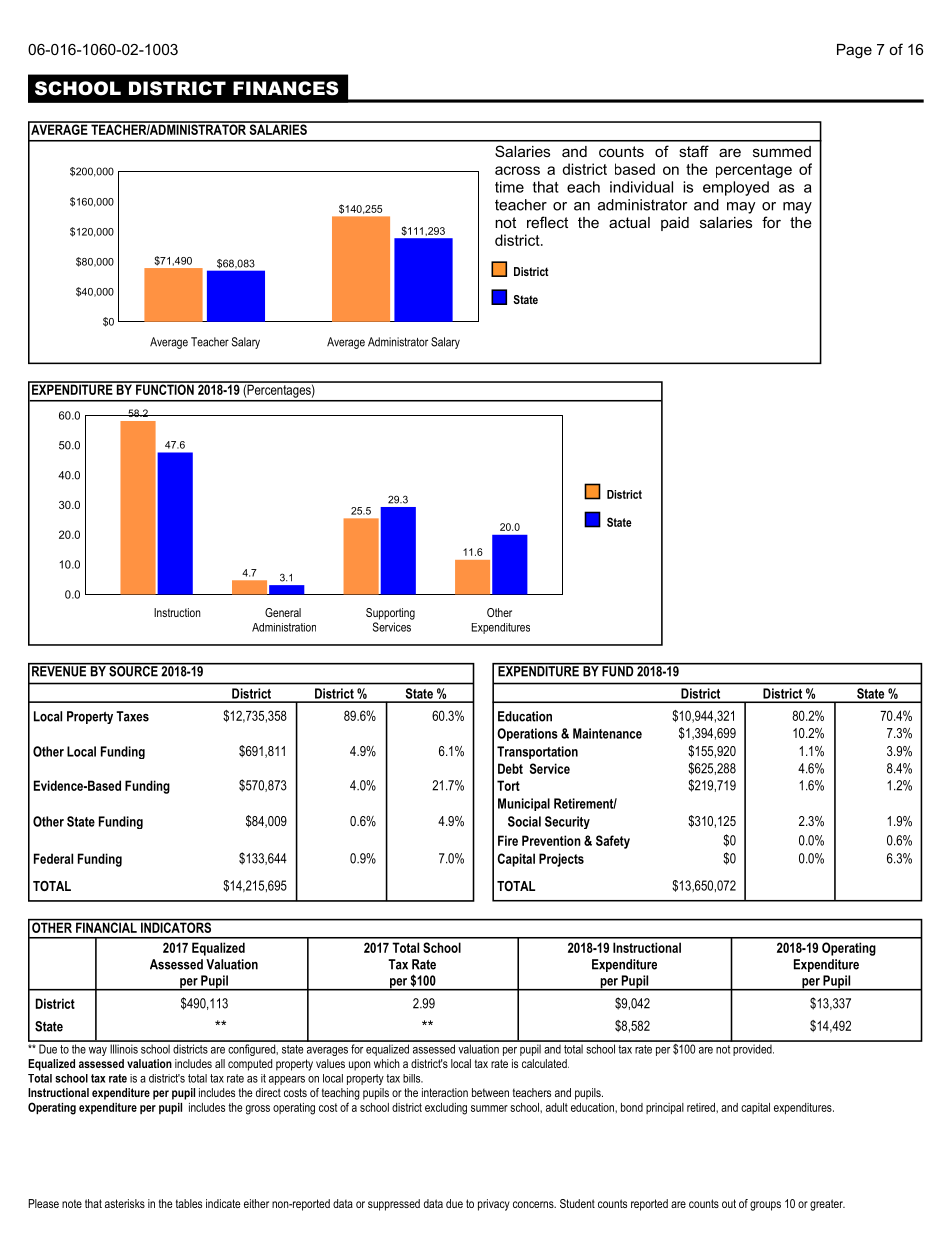 Image resolution: width=952 pixels, height=1233 pixels. Describe the element at coordinates (607, 733) in the screenshot. I see `Maintenance` at that location.
